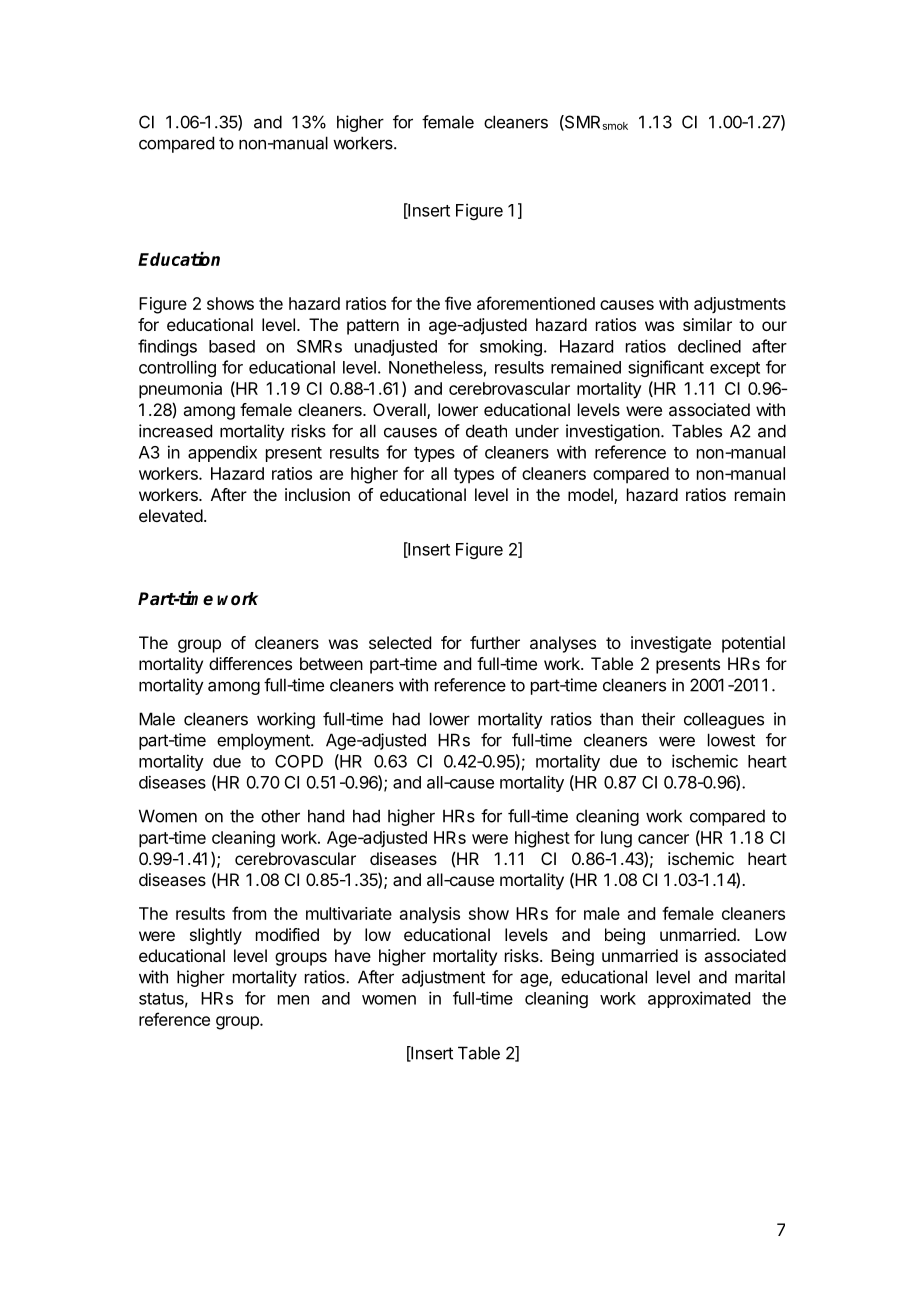  Describe the element at coordinates (250, 663) in the screenshot. I see `differences` at that location.
